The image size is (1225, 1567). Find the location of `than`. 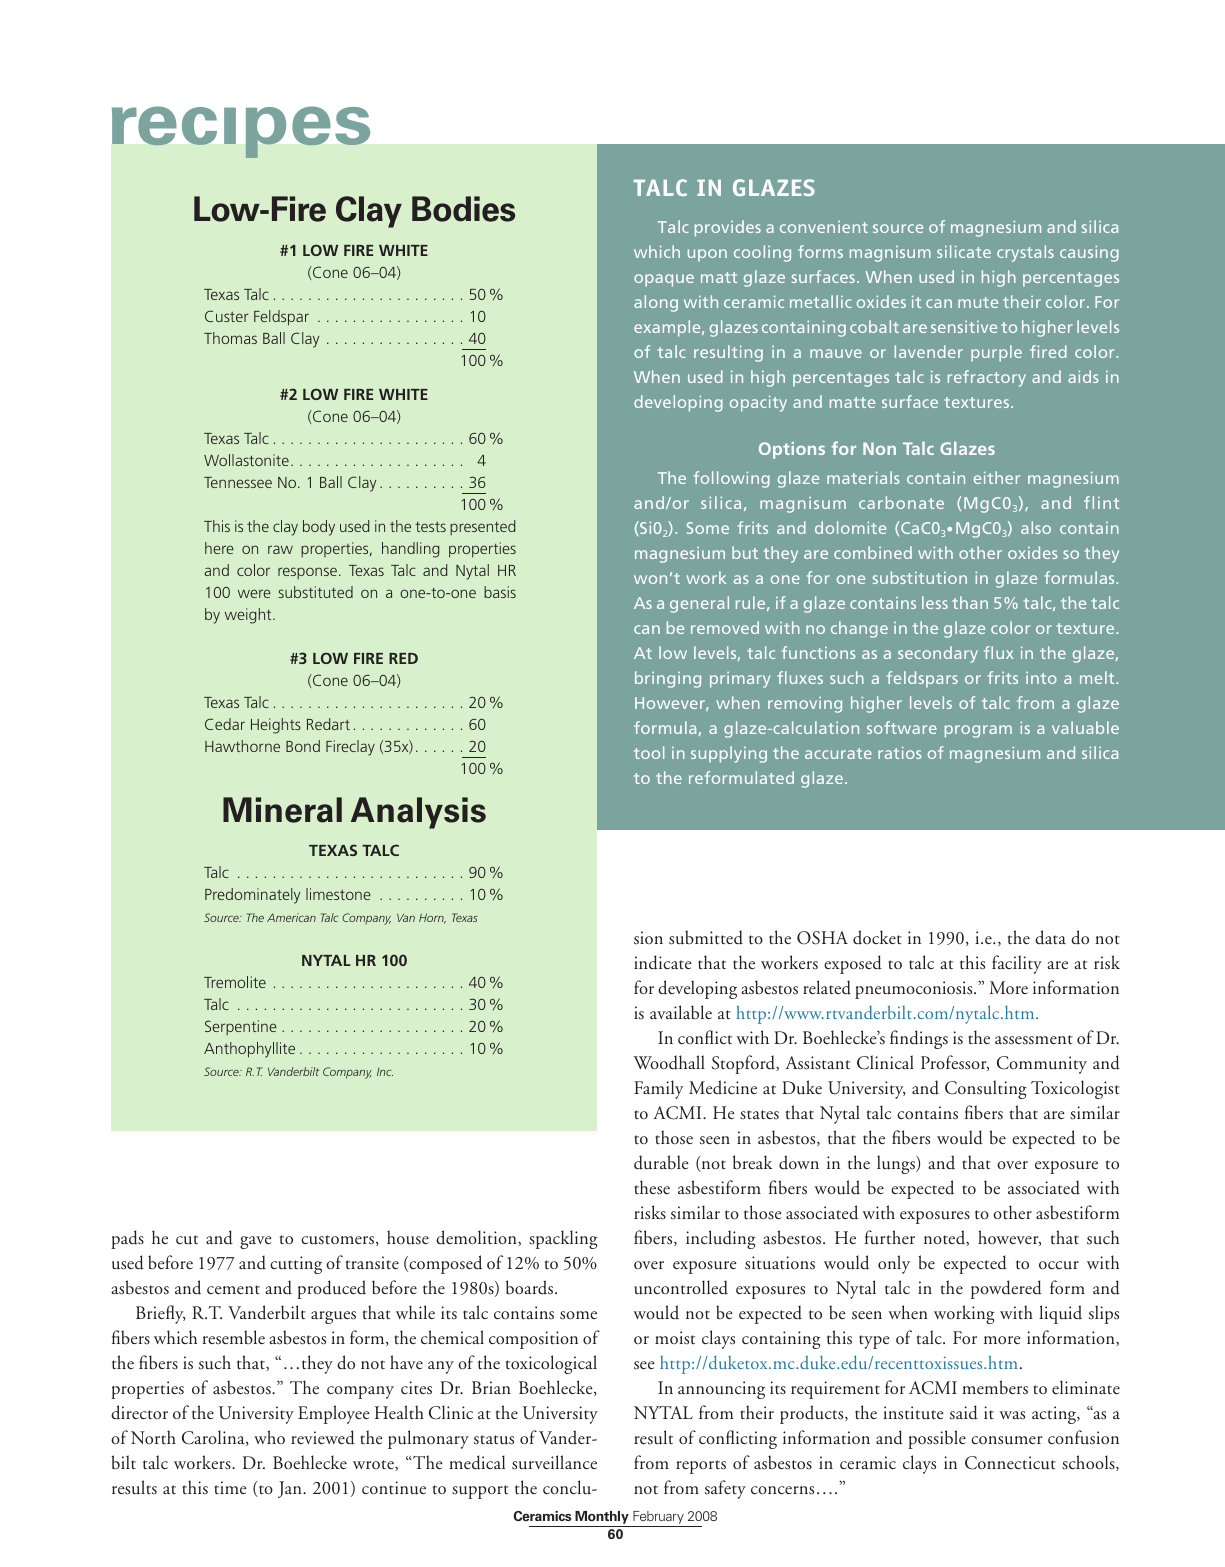

than is located at coordinates (970, 602).
